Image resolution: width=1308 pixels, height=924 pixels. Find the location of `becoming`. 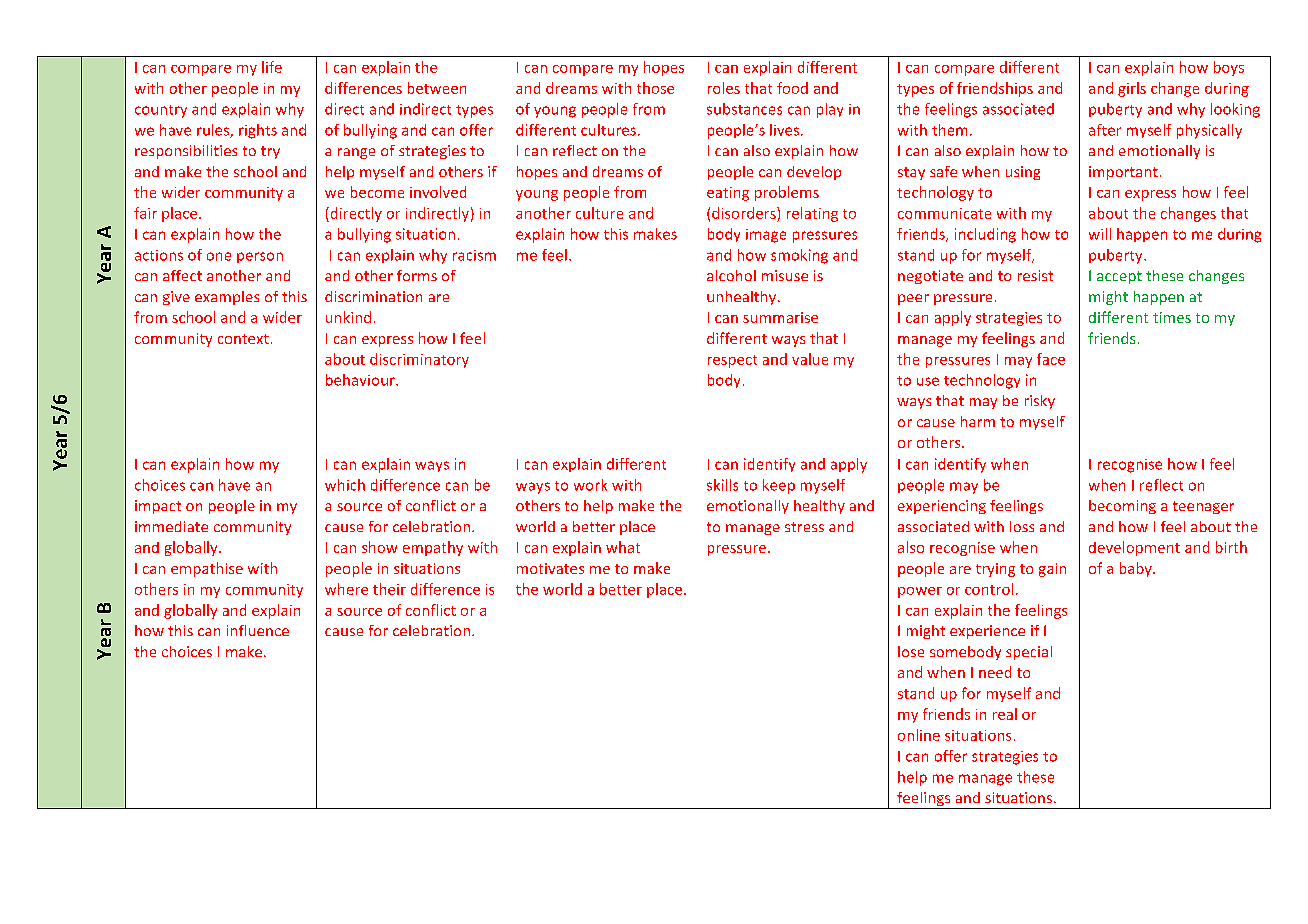

becoming is located at coordinates (1122, 507).
